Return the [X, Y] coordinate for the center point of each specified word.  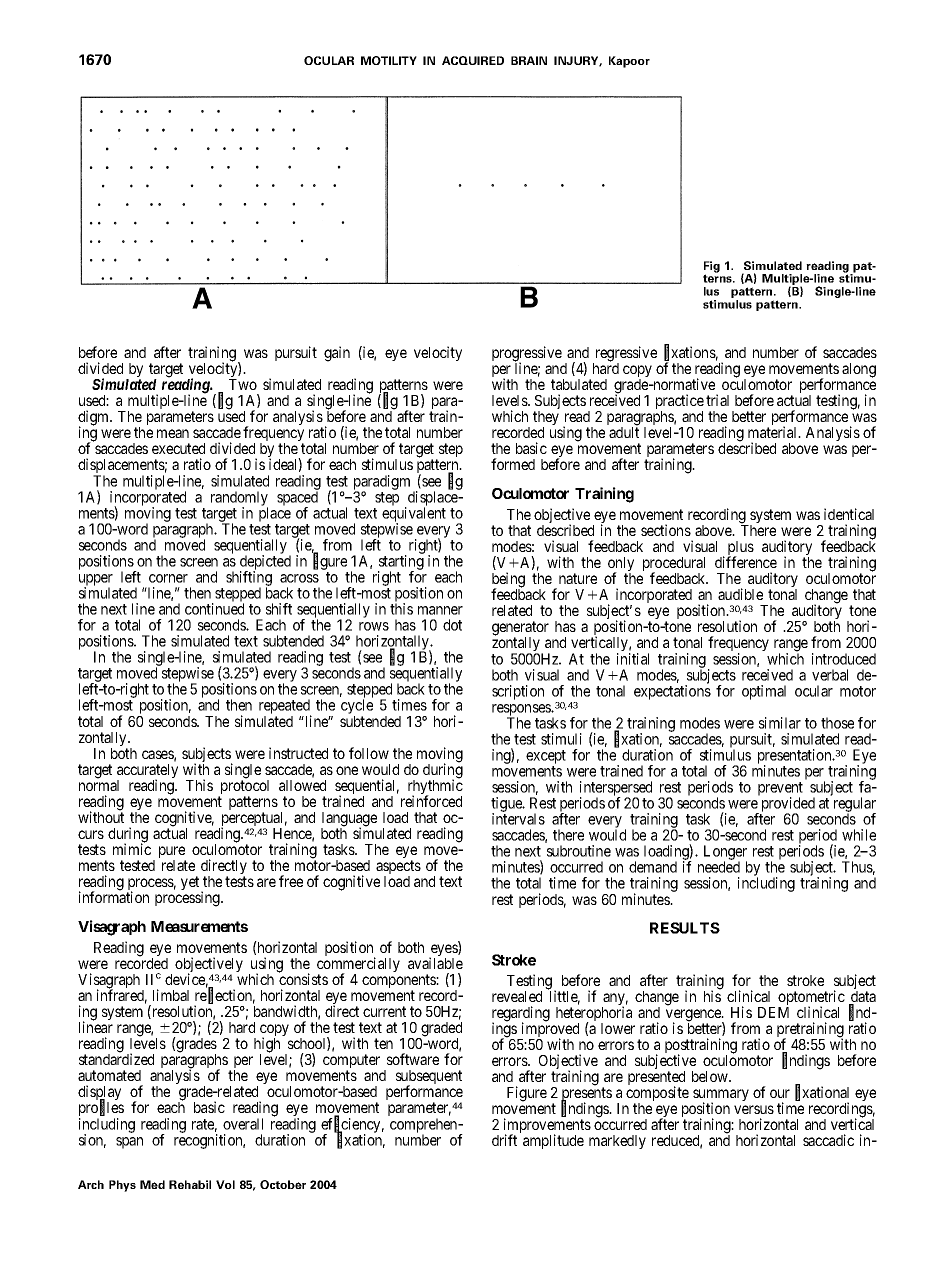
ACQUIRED [473, 60]
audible [740, 594]
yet [191, 884]
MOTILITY [389, 60]
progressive [527, 355]
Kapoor [629, 62]
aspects [398, 868]
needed [719, 867]
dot [452, 625]
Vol [225, 1184]
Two [243, 384]
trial [717, 400]
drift [504, 1140]
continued [214, 609]
